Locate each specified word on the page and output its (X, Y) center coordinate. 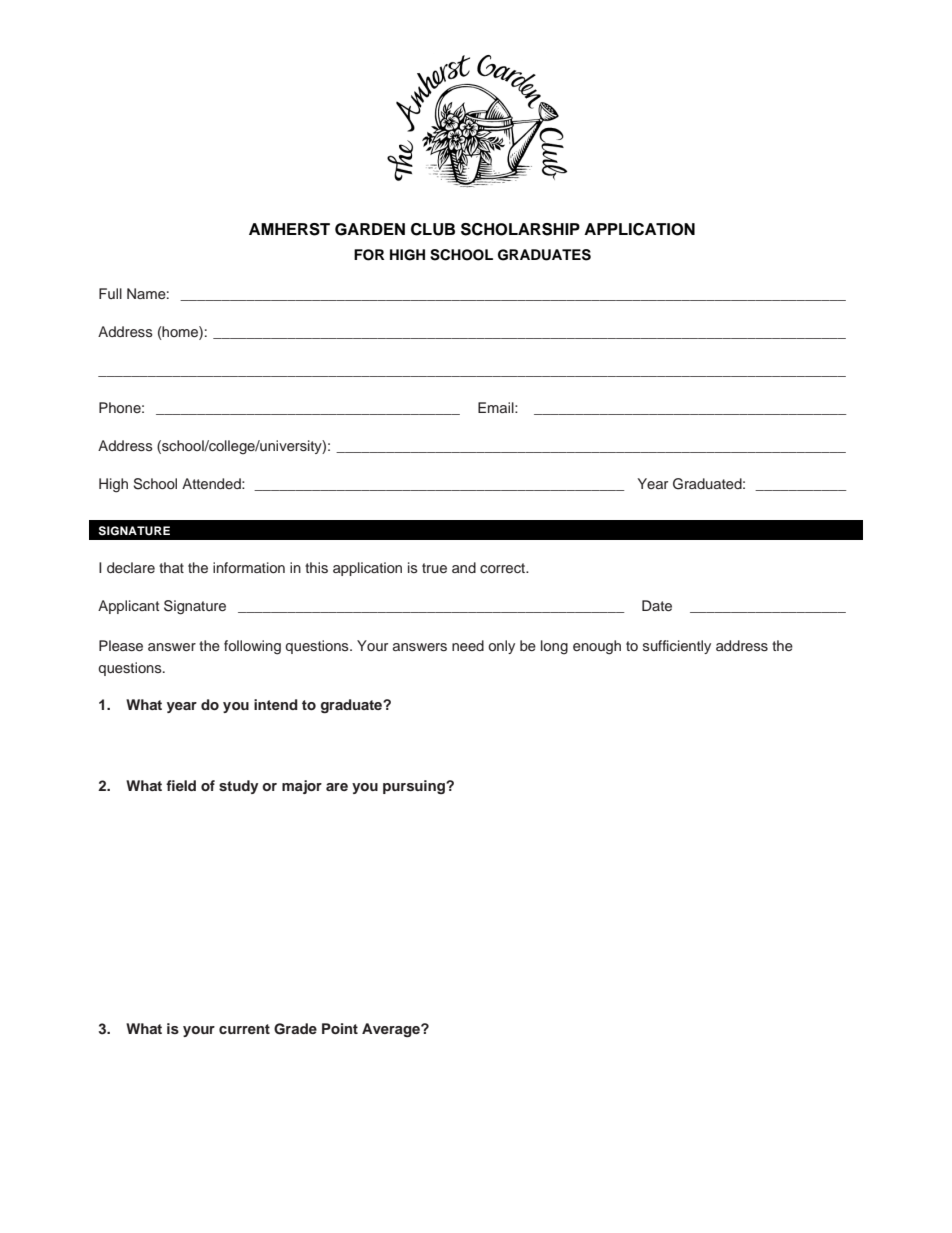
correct (504, 568)
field (181, 785)
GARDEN (370, 229)
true (434, 568)
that (171, 567)
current (244, 1029)
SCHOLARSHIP (520, 229)
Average (392, 1030)
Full (110, 293)
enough (597, 647)
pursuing (415, 787)
